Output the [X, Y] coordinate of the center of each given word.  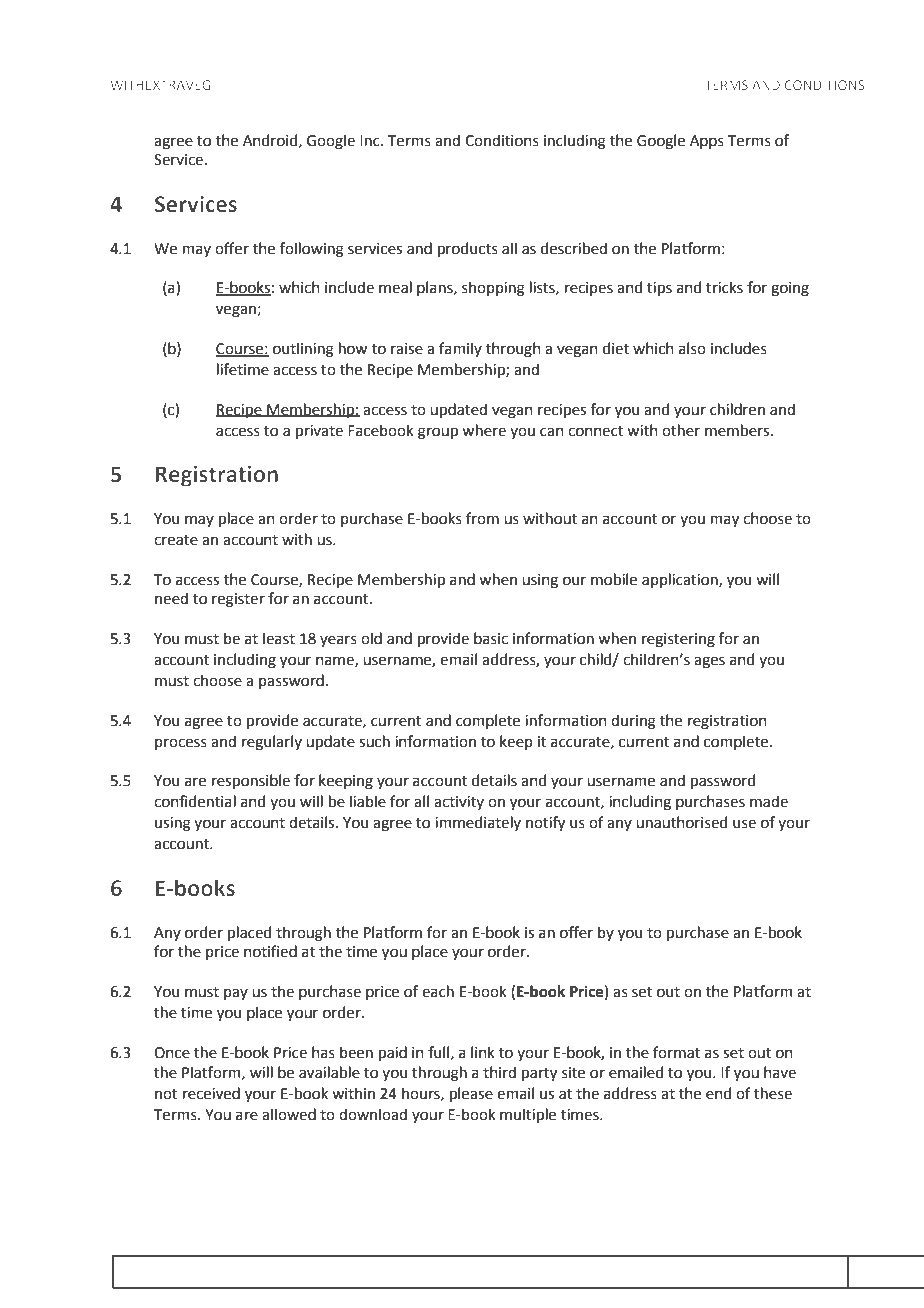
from [482, 518]
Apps [707, 142]
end [718, 1093]
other [681, 430]
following [312, 250]
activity [459, 803]
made [769, 801]
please [471, 1094]
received [211, 1093]
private [319, 432]
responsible [251, 781]
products [468, 249]
